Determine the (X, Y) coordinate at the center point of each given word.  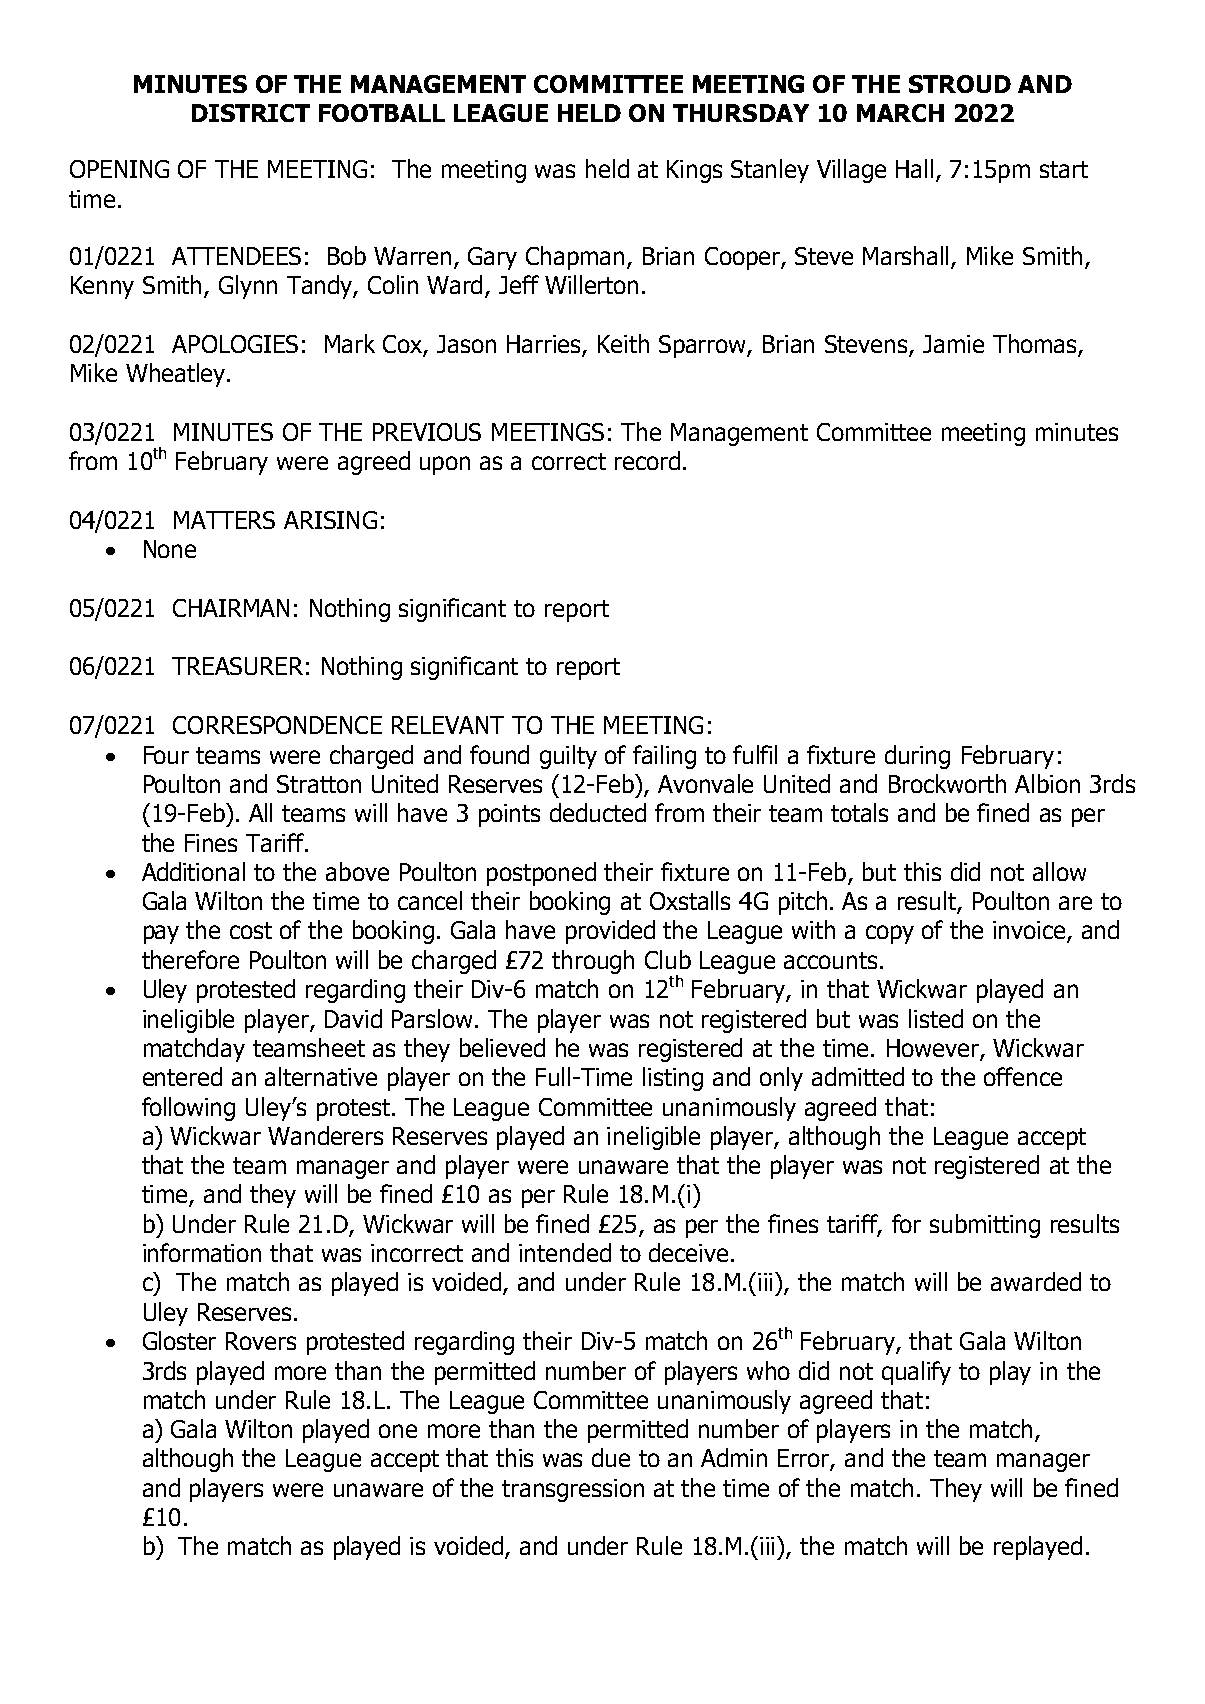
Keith (623, 343)
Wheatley (175, 375)
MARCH (900, 113)
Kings (694, 171)
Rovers (261, 1341)
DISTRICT (251, 113)
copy (890, 934)
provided (610, 932)
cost (251, 930)
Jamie (953, 344)
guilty (568, 757)
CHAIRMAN (231, 608)
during (917, 757)
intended (565, 1252)
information (202, 1252)
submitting (985, 1226)
